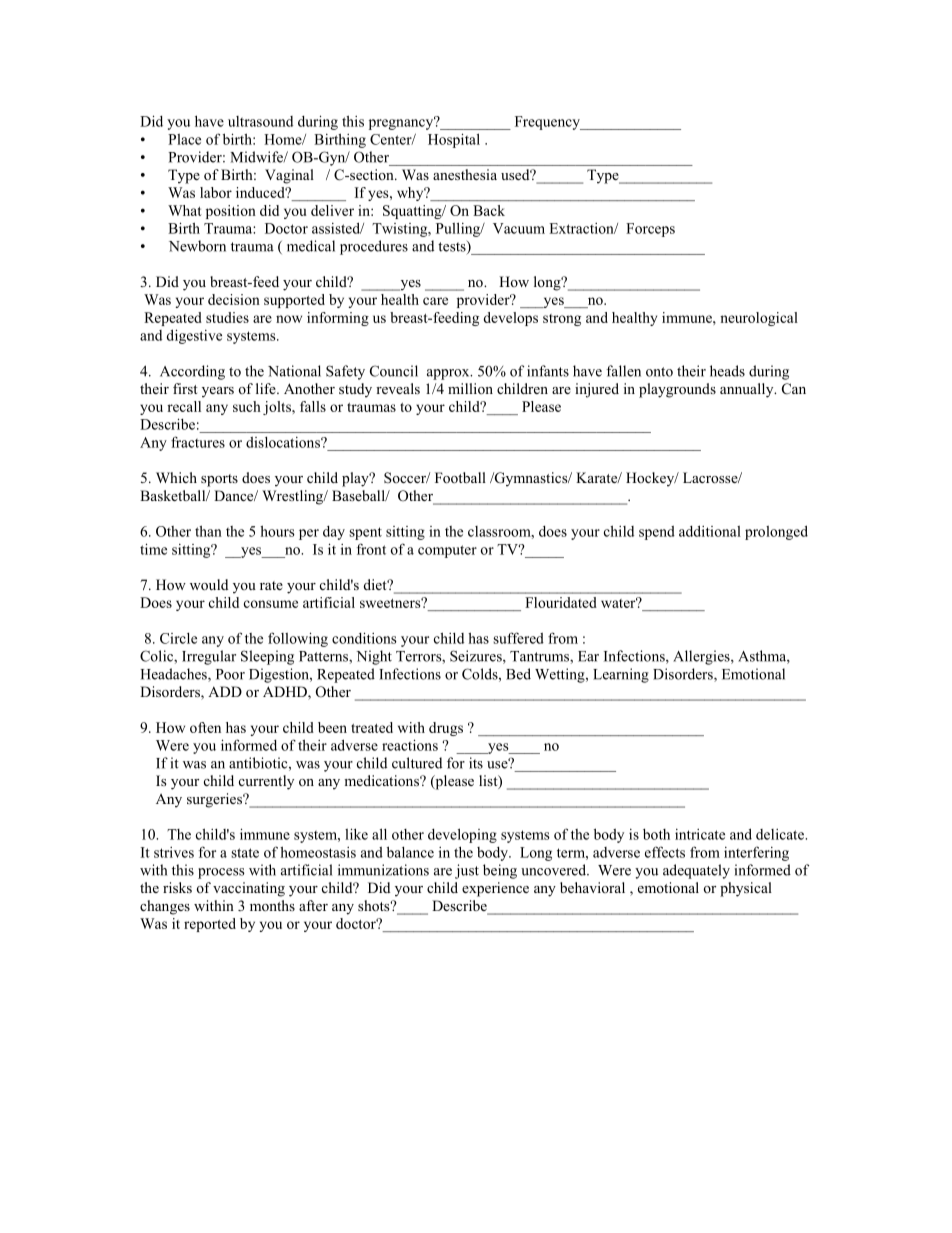 The height and width of the image is (1233, 952). I want to click on Place, so click(184, 139).
